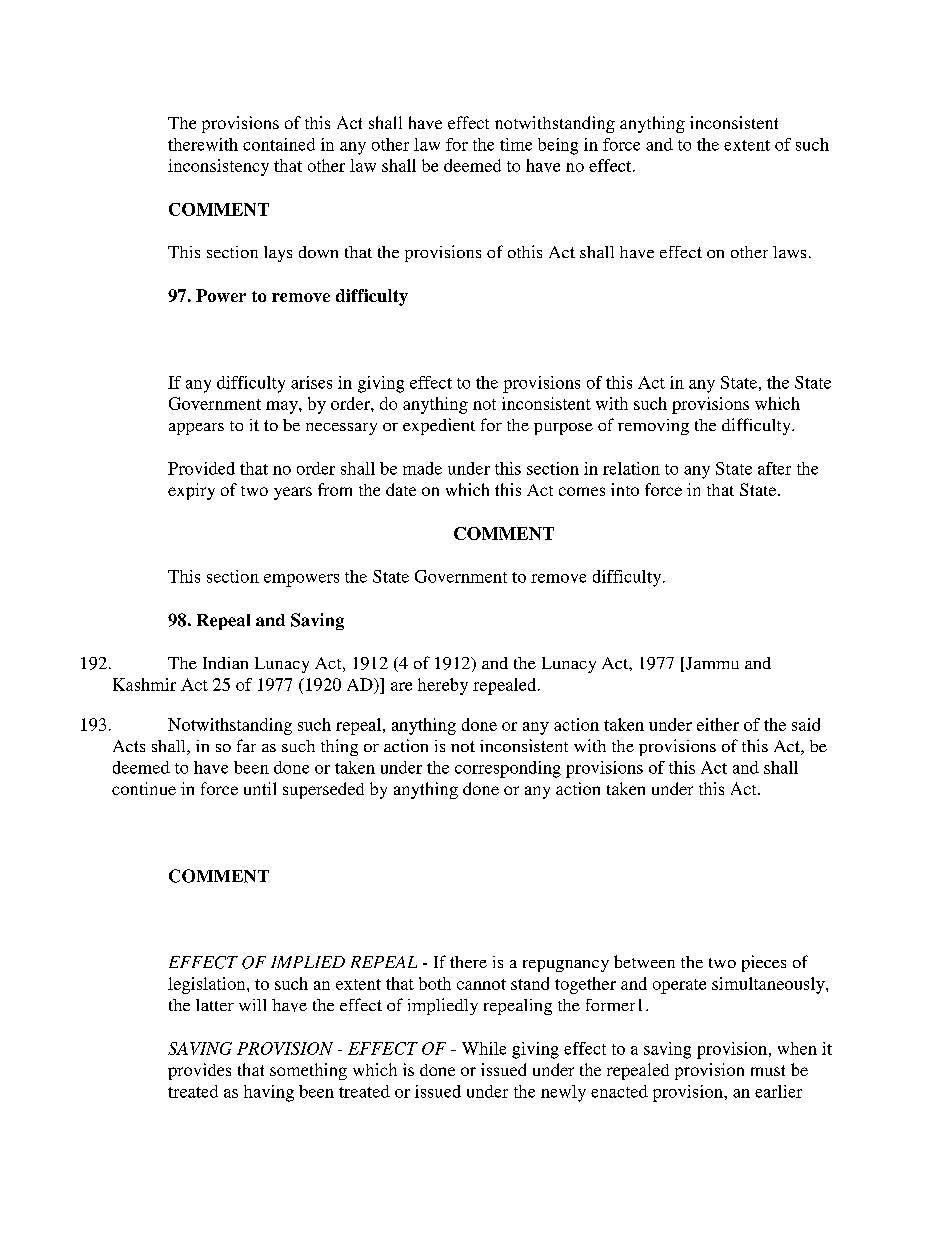  What do you see at coordinates (218, 167) in the screenshot?
I see `inconsistency` at bounding box center [218, 167].
